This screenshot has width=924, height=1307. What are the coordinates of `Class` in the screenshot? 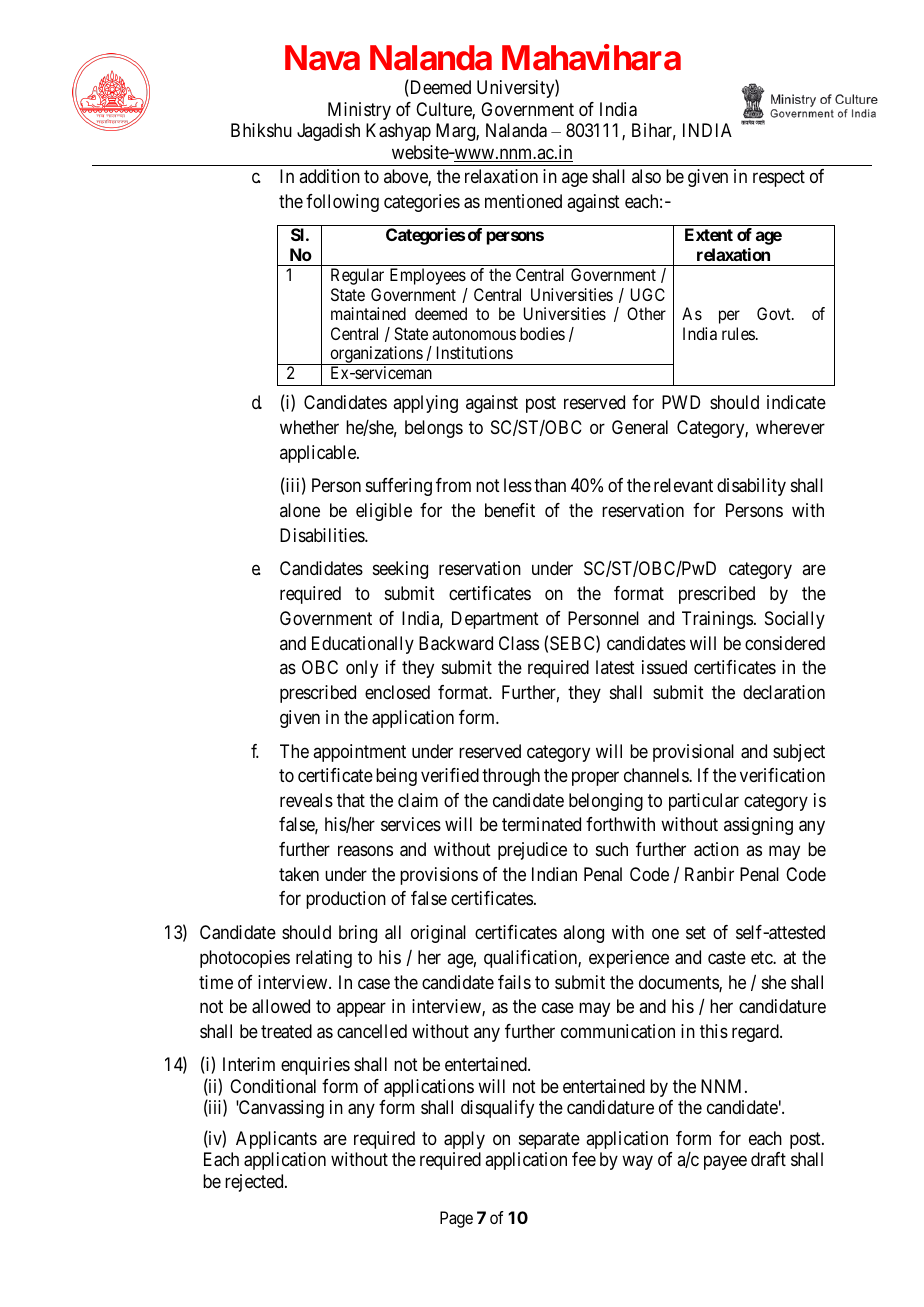 It's located at (519, 643).
